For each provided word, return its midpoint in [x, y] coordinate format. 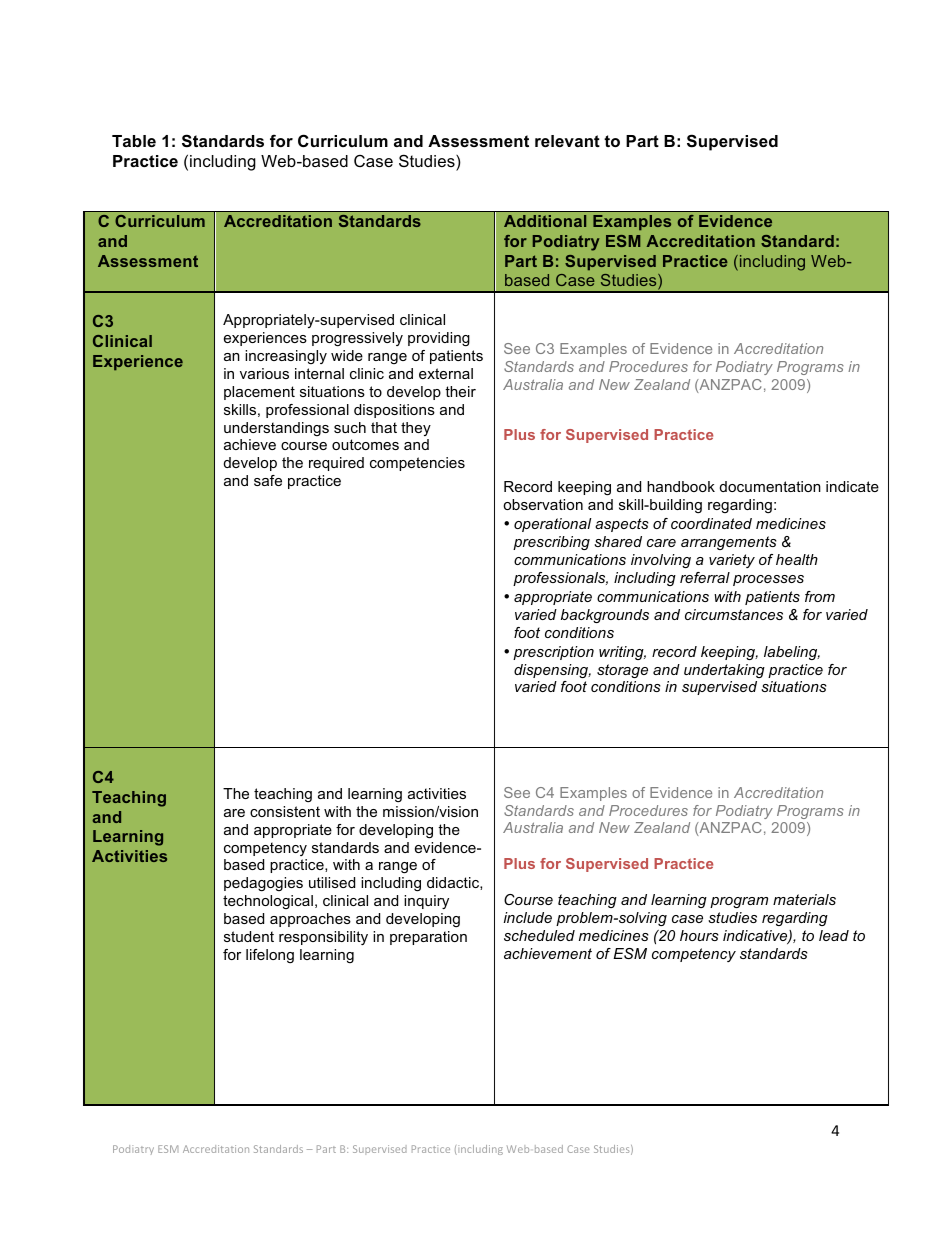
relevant [567, 141]
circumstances [734, 614]
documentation [770, 486]
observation [543, 504]
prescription [553, 653]
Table [134, 141]
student [249, 936]
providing [439, 339]
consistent [285, 811]
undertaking [724, 671]
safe [268, 480]
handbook [681, 486]
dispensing [552, 671]
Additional [545, 221]
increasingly [286, 357]
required [336, 464]
